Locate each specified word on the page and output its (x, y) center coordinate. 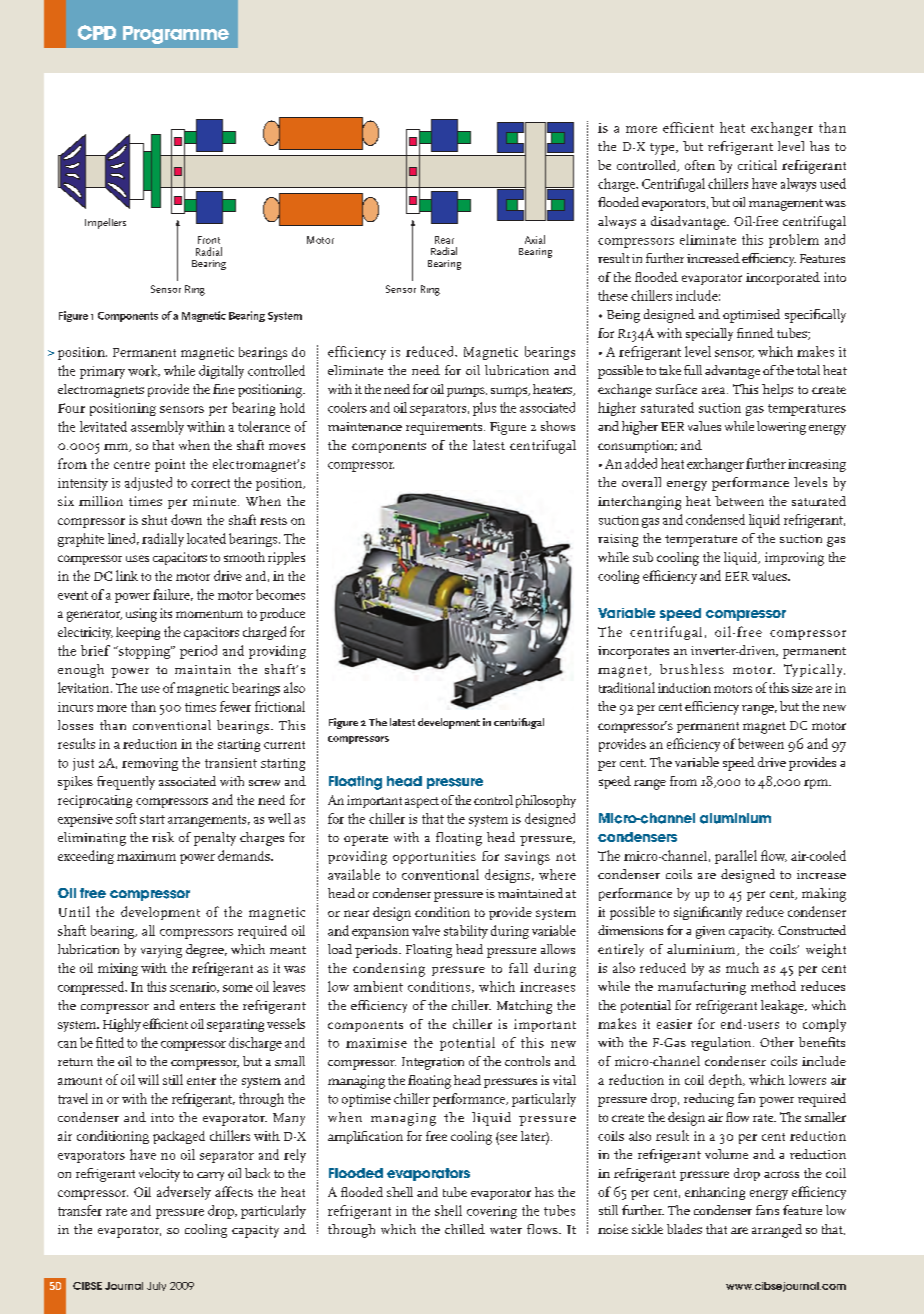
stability (466, 932)
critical (757, 165)
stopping (144, 652)
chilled (465, 1229)
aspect (422, 802)
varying (161, 951)
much (742, 967)
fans (767, 1210)
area (715, 390)
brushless (692, 669)
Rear (444, 240)
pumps (467, 392)
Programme (176, 35)
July (156, 1286)
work (144, 371)
